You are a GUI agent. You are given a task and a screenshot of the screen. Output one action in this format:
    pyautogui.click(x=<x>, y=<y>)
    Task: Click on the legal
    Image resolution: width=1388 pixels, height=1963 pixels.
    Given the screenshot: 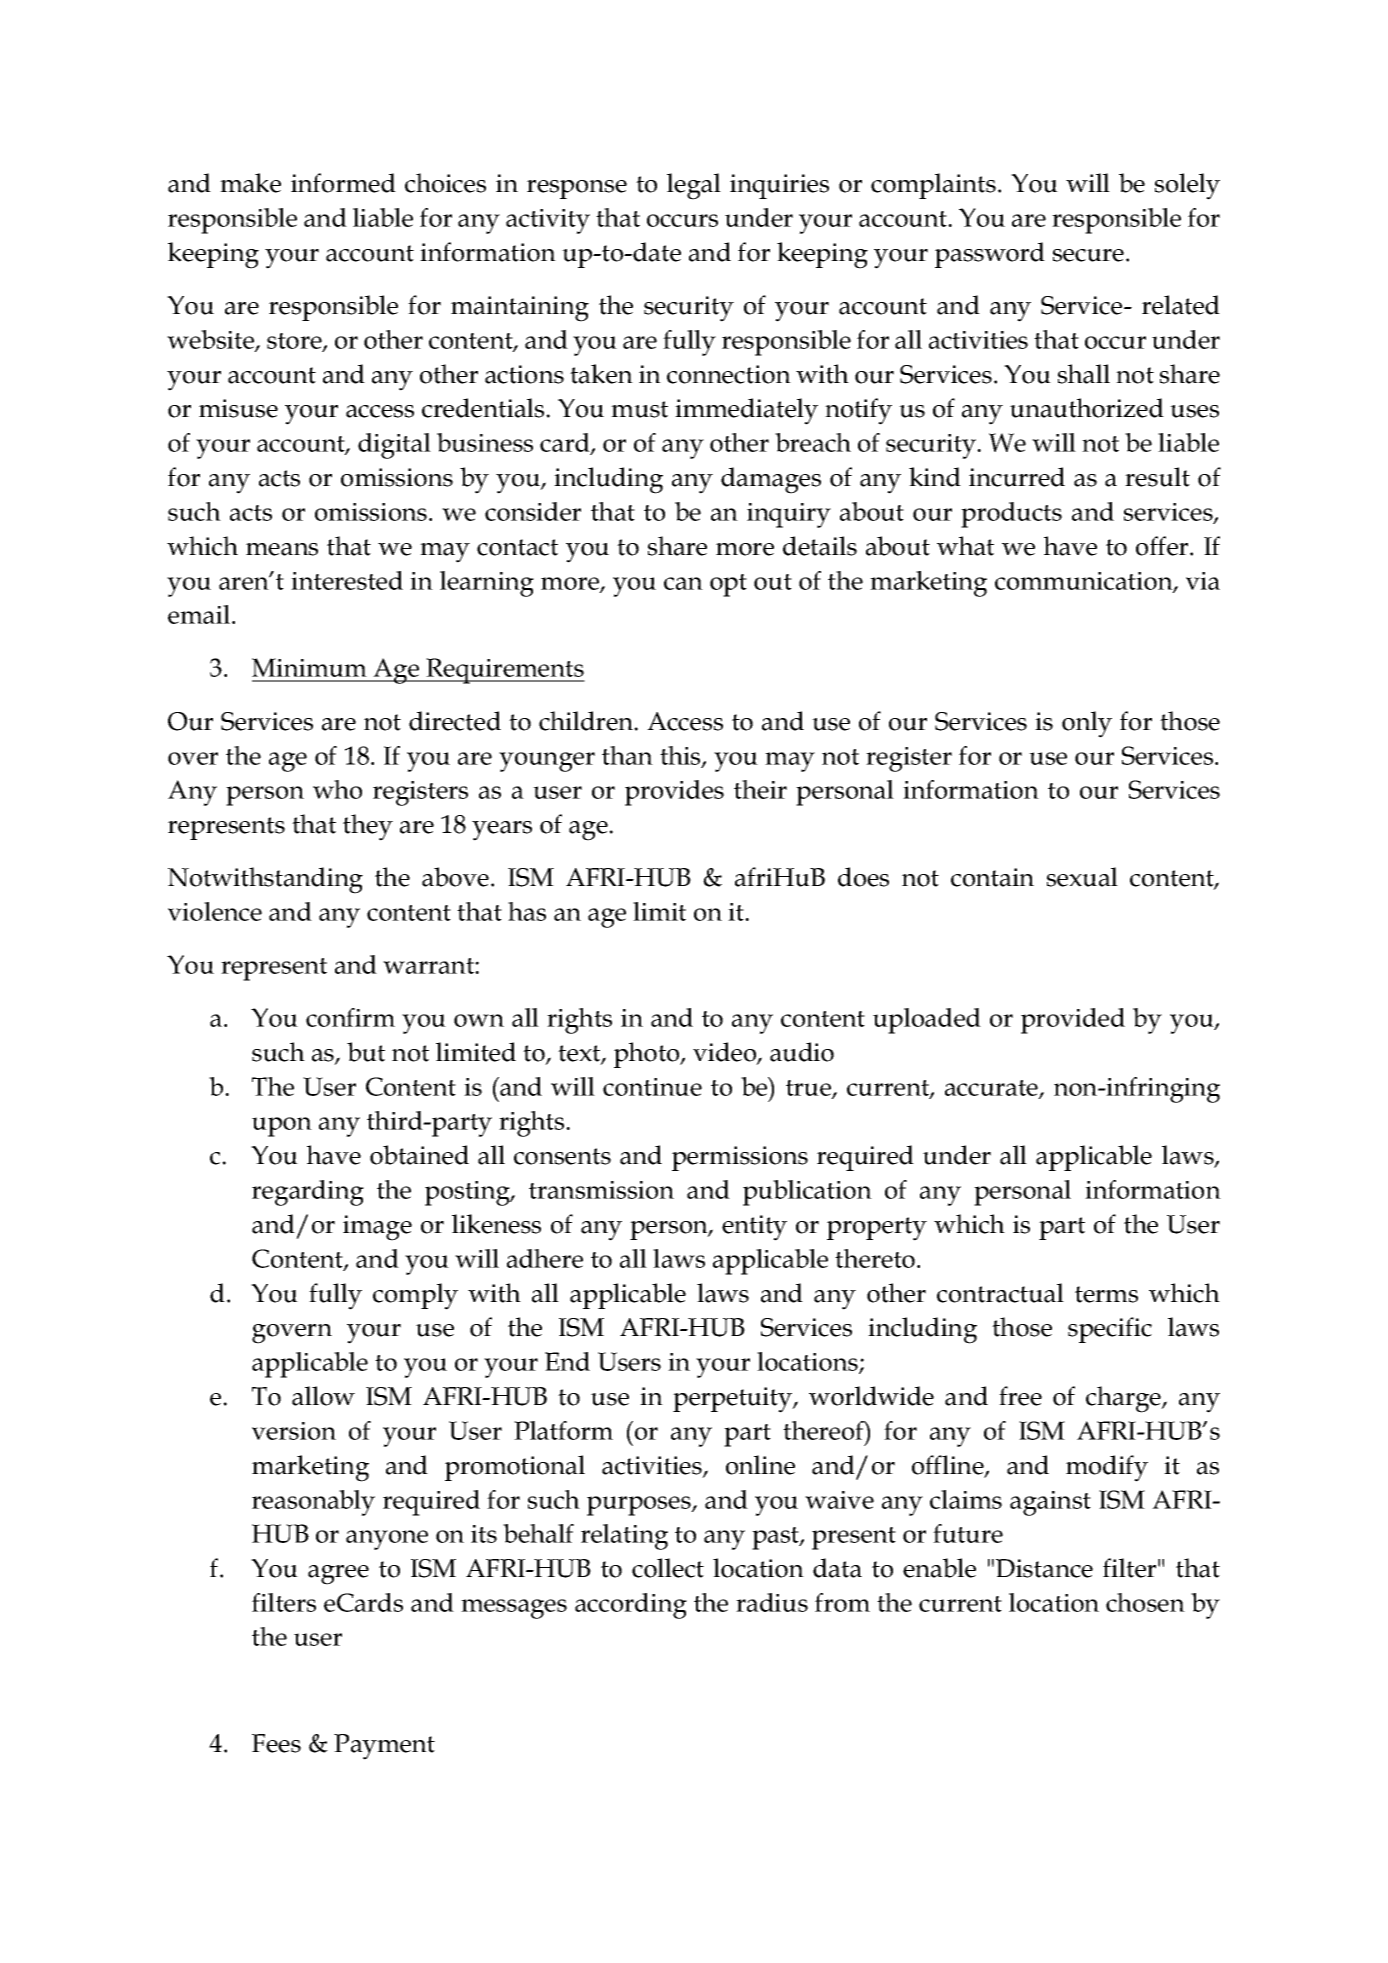 What is the action you would take?
    pyautogui.click(x=694, y=186)
